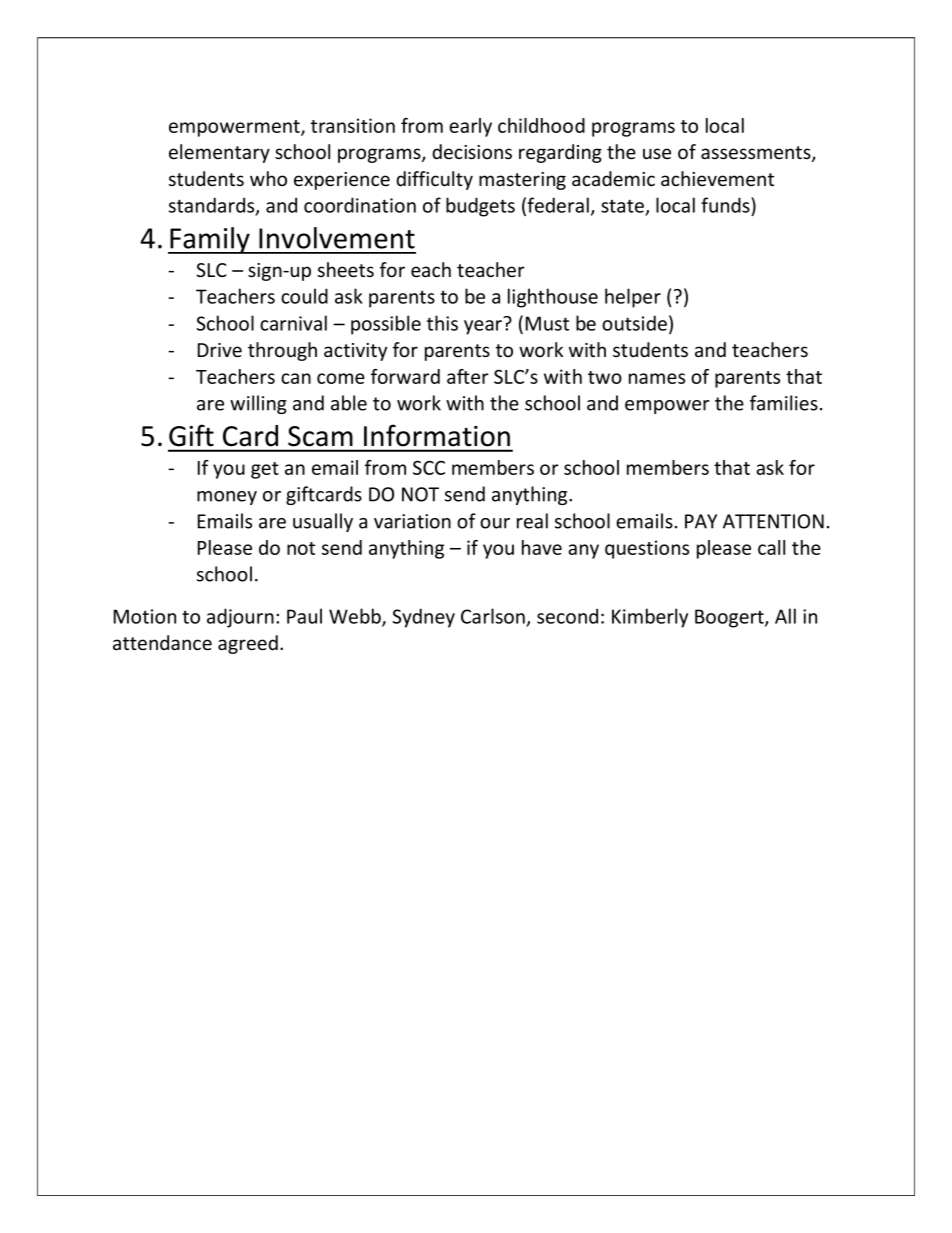 The height and width of the page is (1233, 952). I want to click on variation, so click(412, 521).
